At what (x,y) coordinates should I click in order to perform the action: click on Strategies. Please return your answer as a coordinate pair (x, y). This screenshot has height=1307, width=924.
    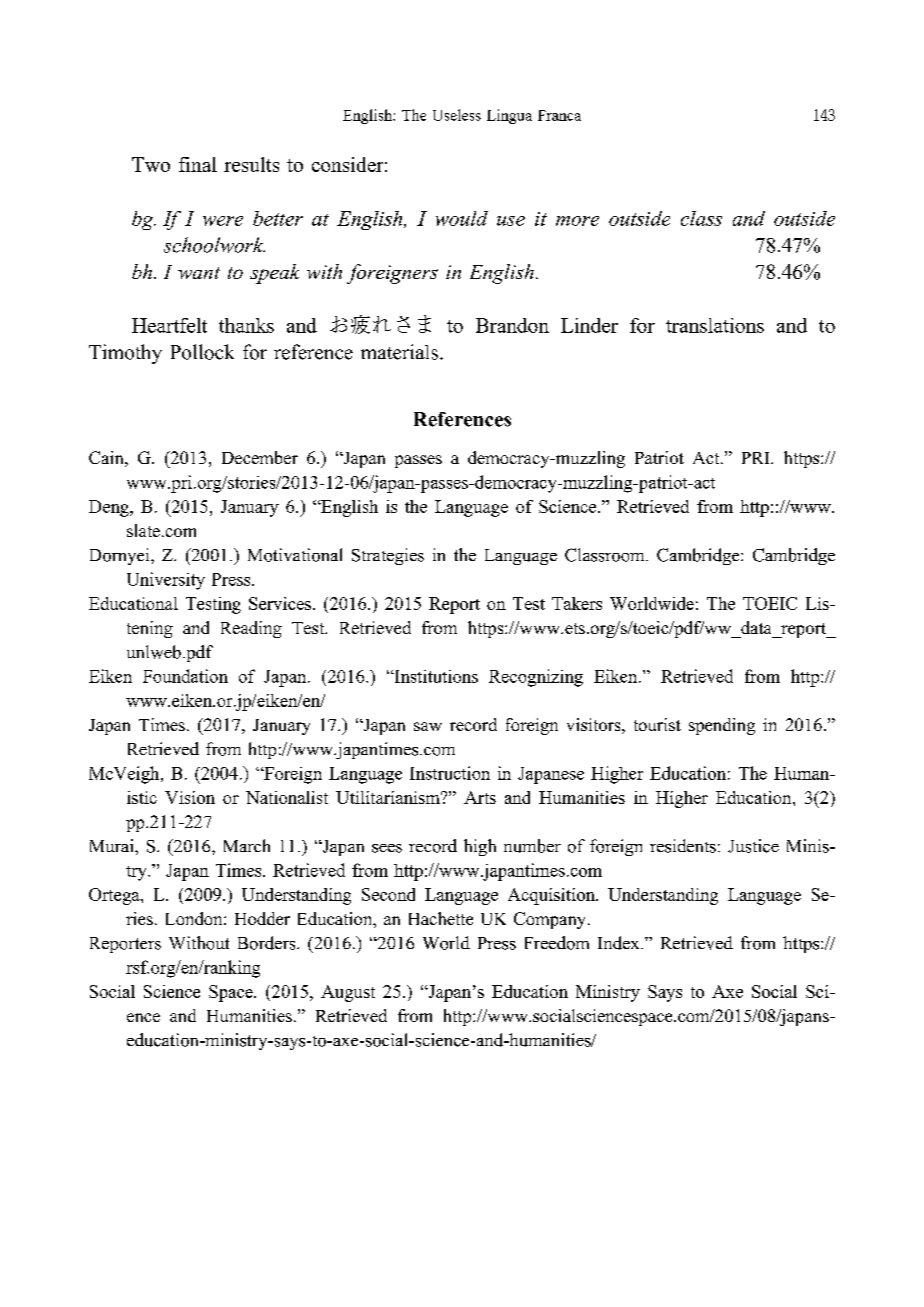
    Looking at the image, I should click on (388, 556).
